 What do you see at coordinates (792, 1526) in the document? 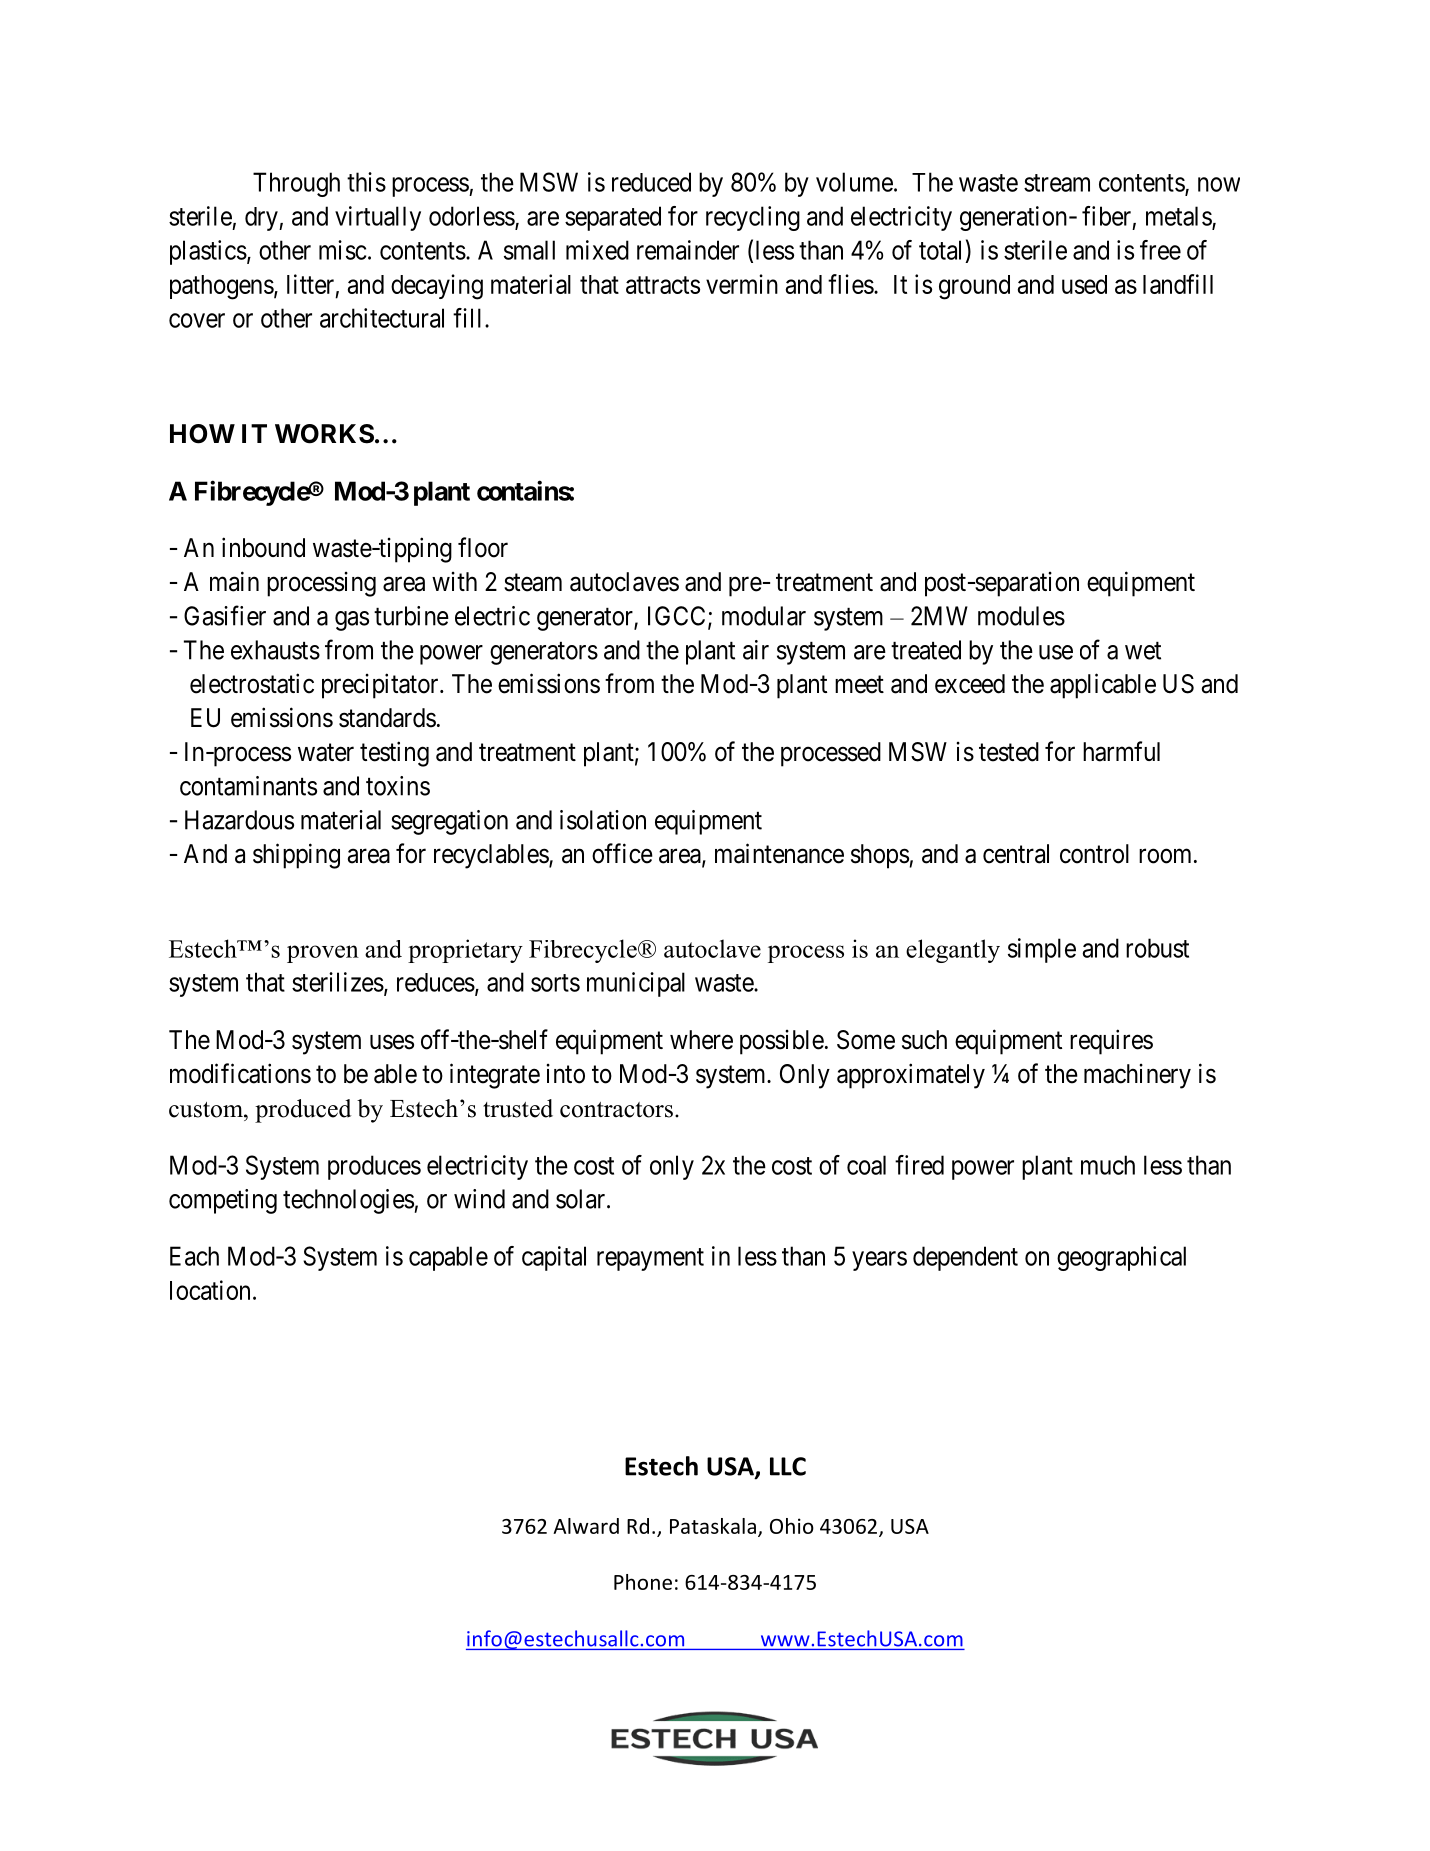
I see `Ohio` at bounding box center [792, 1526].
